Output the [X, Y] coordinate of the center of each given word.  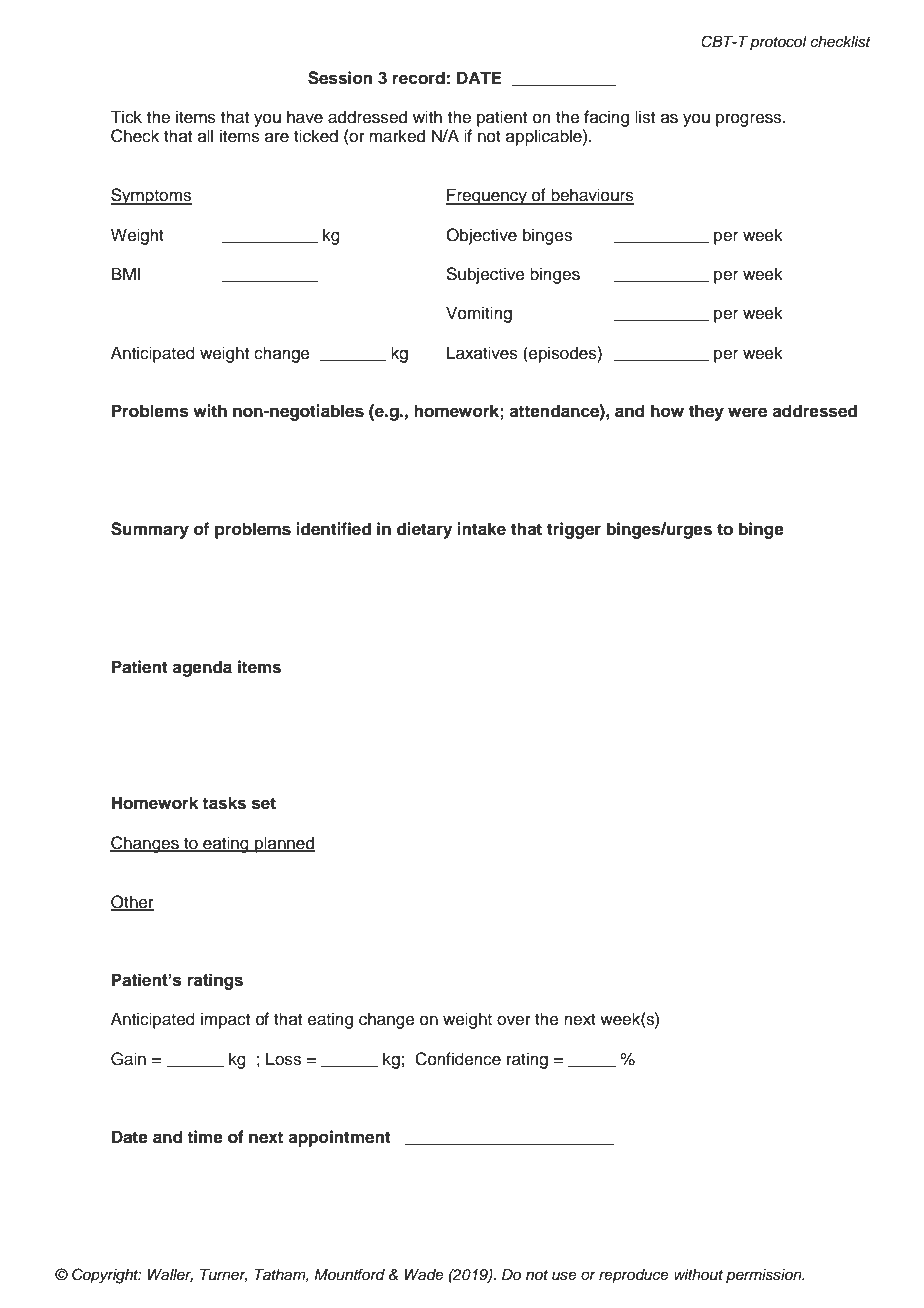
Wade [424, 1274]
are [277, 137]
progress [750, 120]
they [706, 412]
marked [397, 136]
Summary [150, 530]
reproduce [634, 1276]
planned [284, 844]
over [514, 1020]
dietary [424, 530]
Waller [170, 1275]
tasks [224, 803]
